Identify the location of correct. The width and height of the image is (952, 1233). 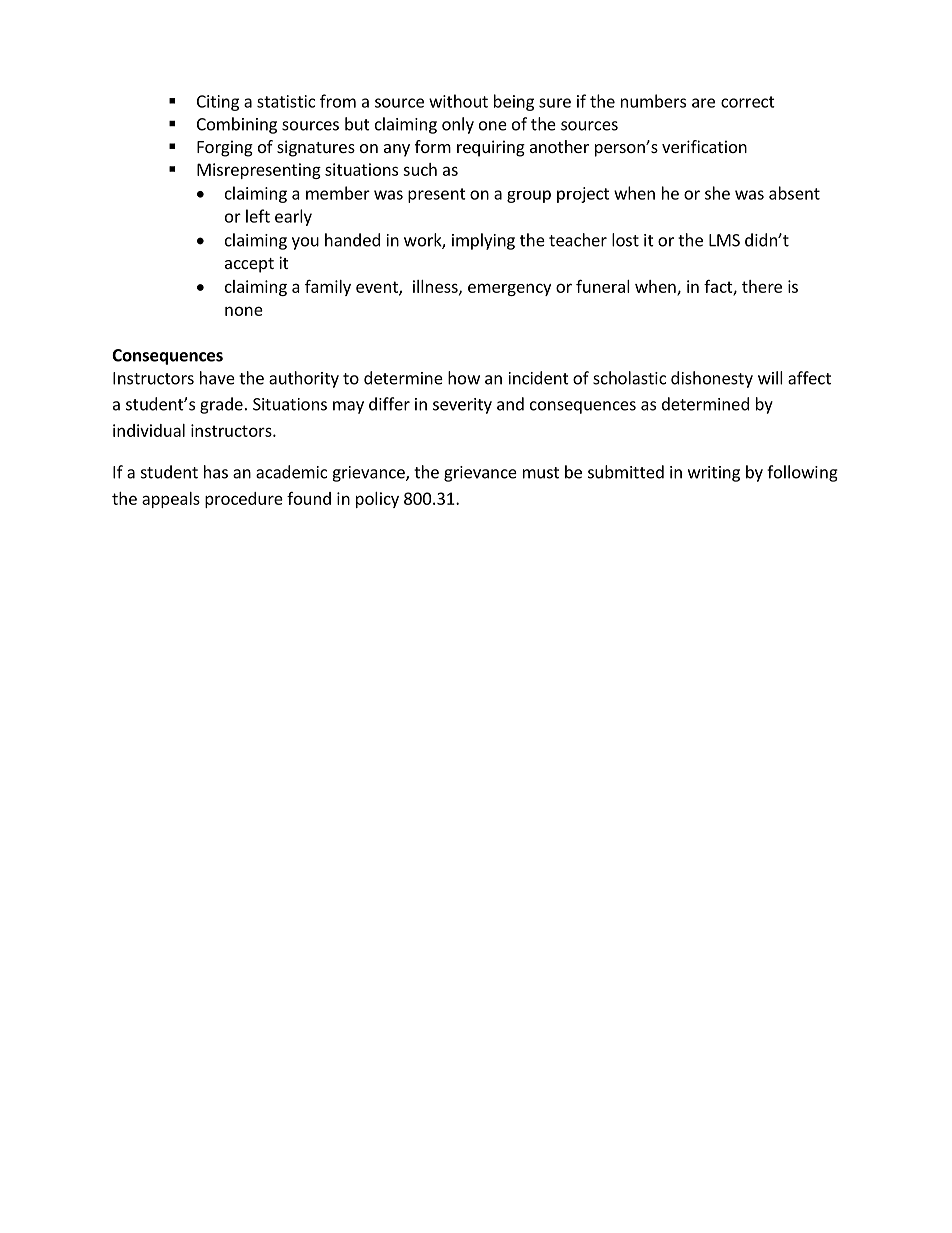
(748, 102).
